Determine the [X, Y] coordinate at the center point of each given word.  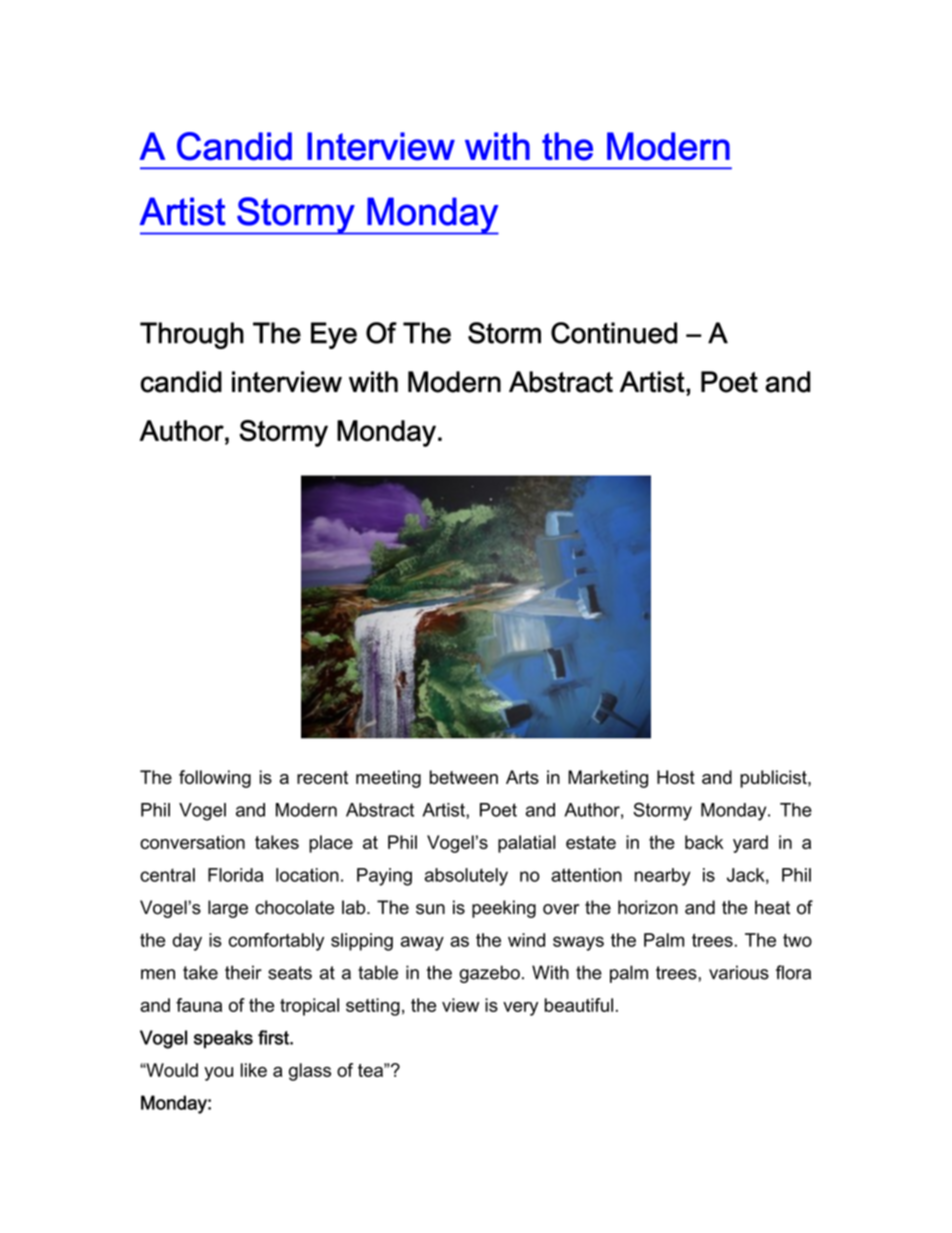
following [215, 779]
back [704, 842]
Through [192, 335]
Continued [614, 333]
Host [676, 777]
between [464, 777]
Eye [334, 335]
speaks [223, 1039]
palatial [526, 844]
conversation [192, 842]
